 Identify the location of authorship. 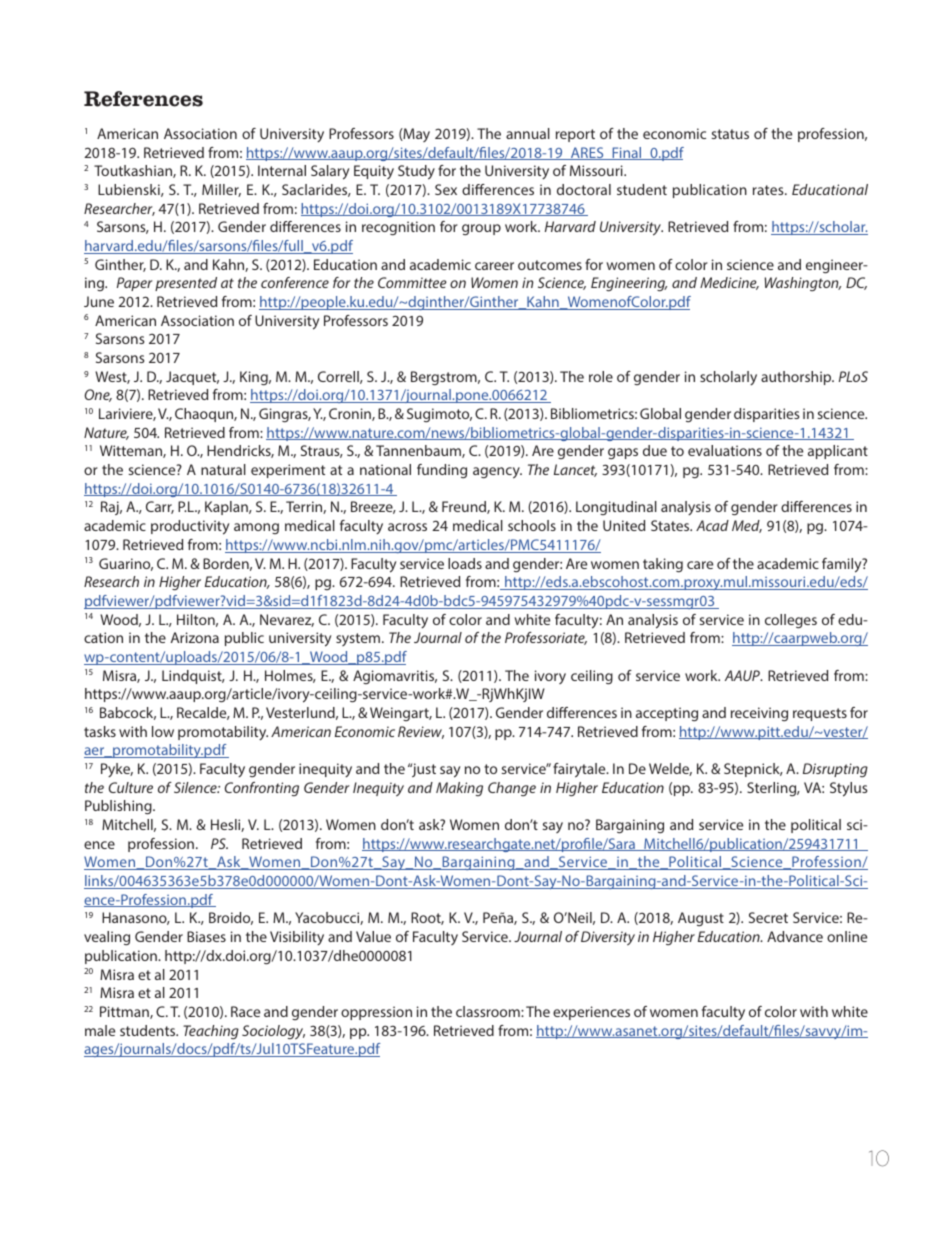
(797, 378).
